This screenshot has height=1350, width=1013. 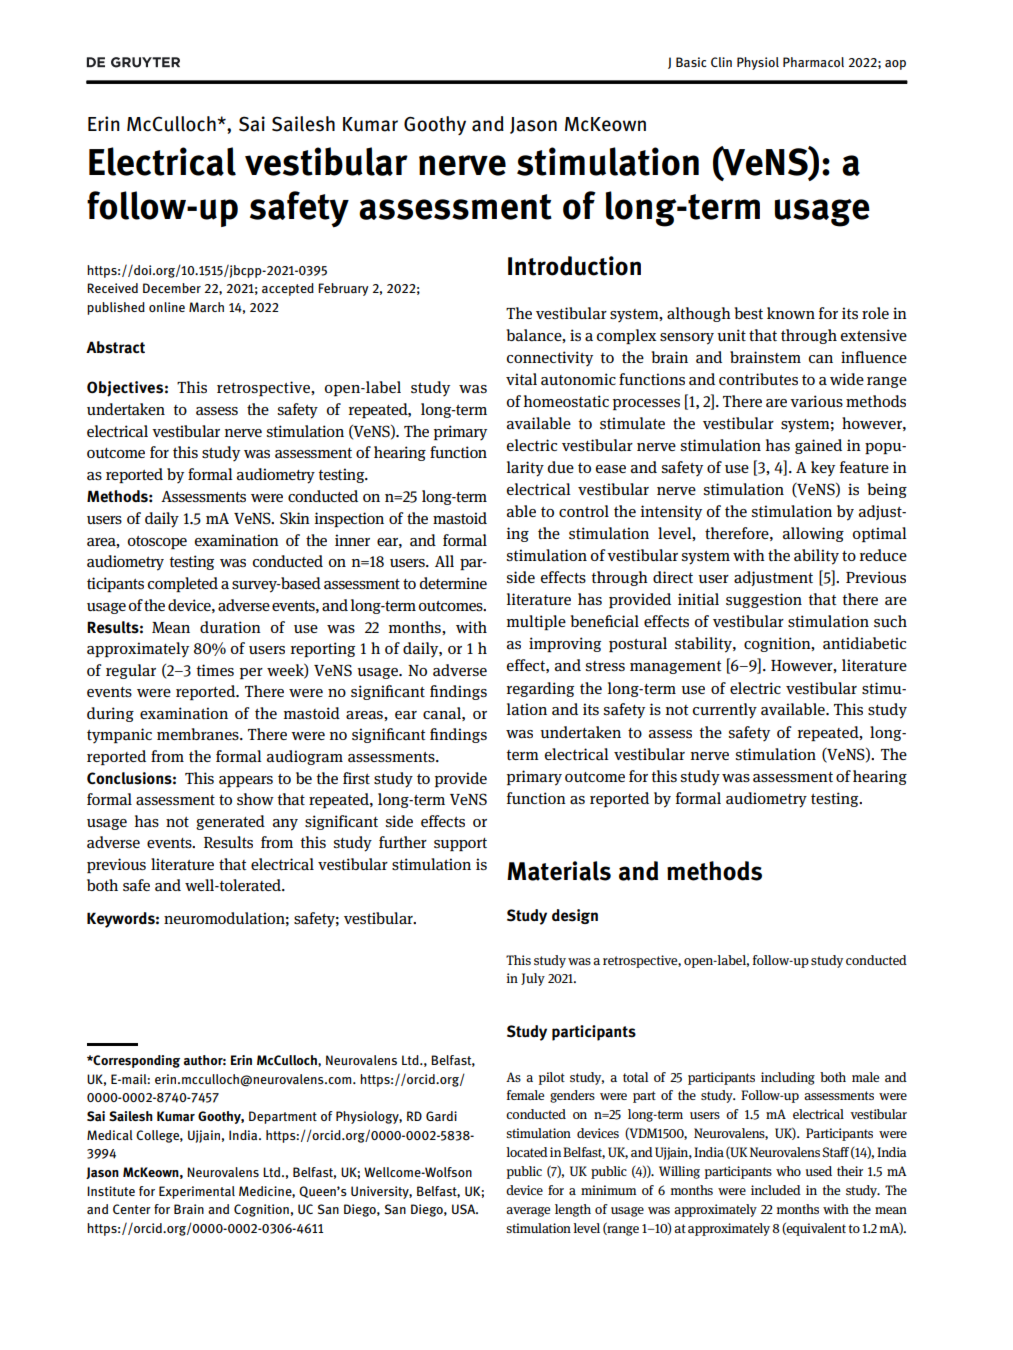 I want to click on December, so click(x=172, y=288).
